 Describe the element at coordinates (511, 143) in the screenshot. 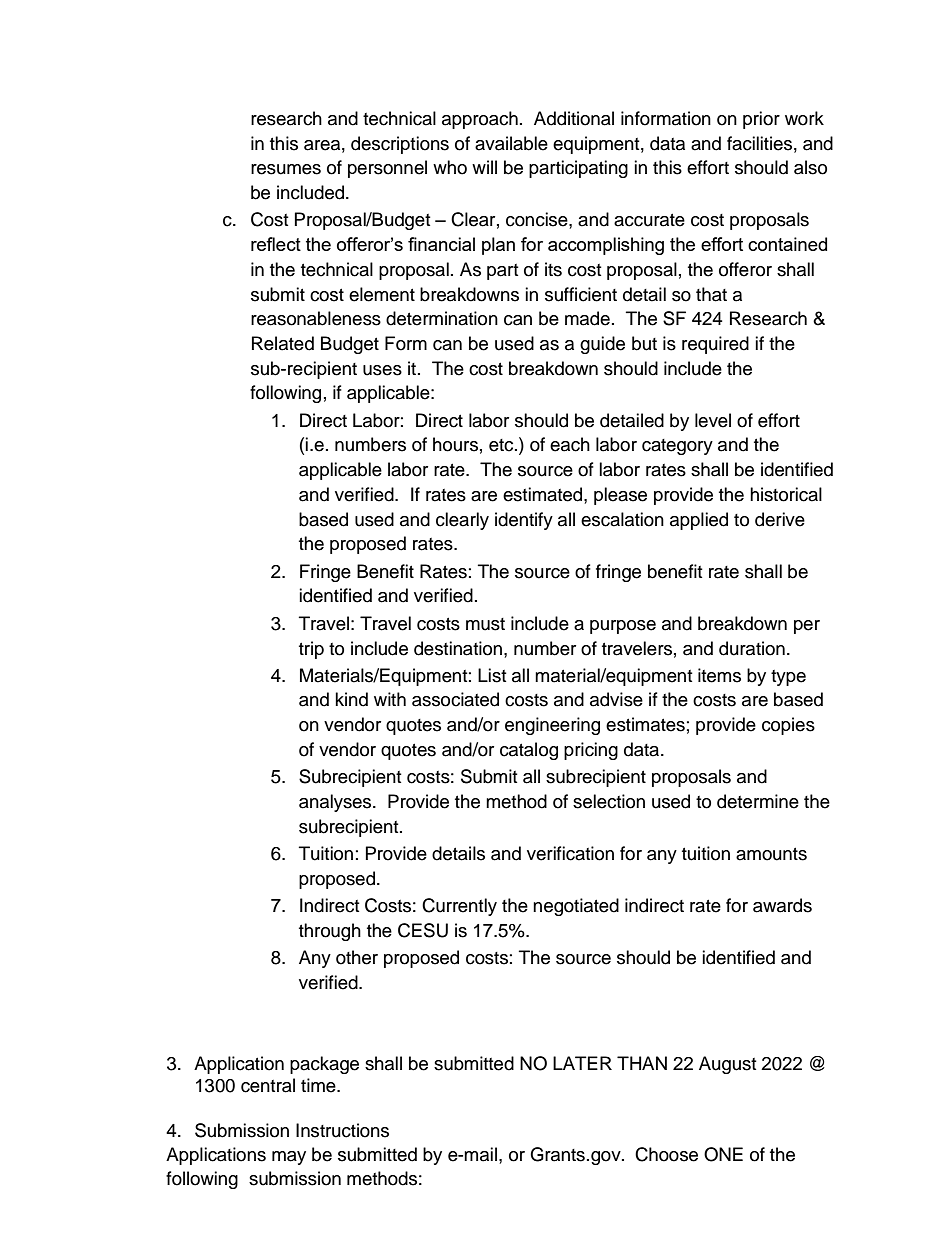

I see `available` at that location.
